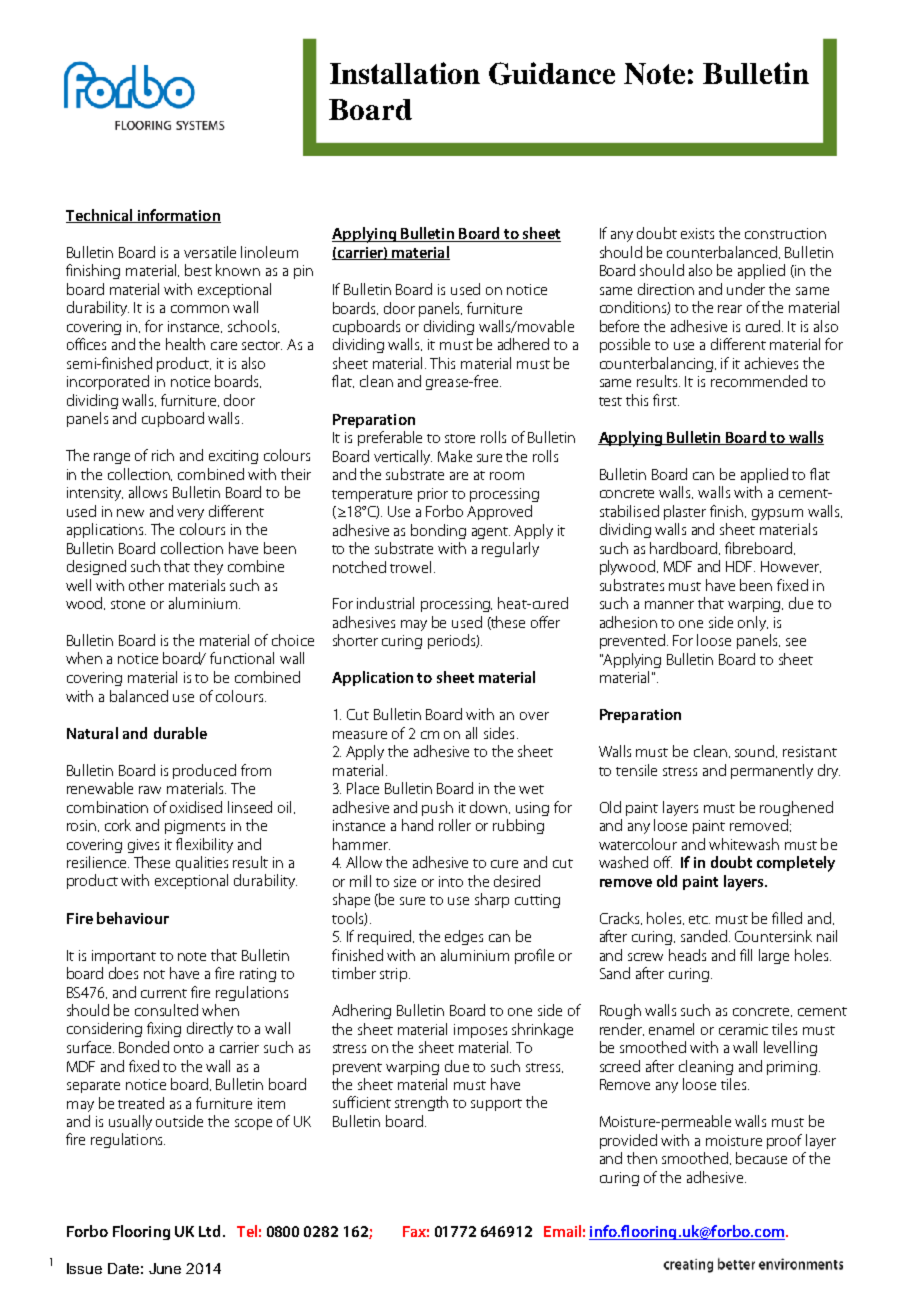 This screenshot has height=1308, width=924. What do you see at coordinates (100, 216) in the screenshot?
I see `Technical` at bounding box center [100, 216].
